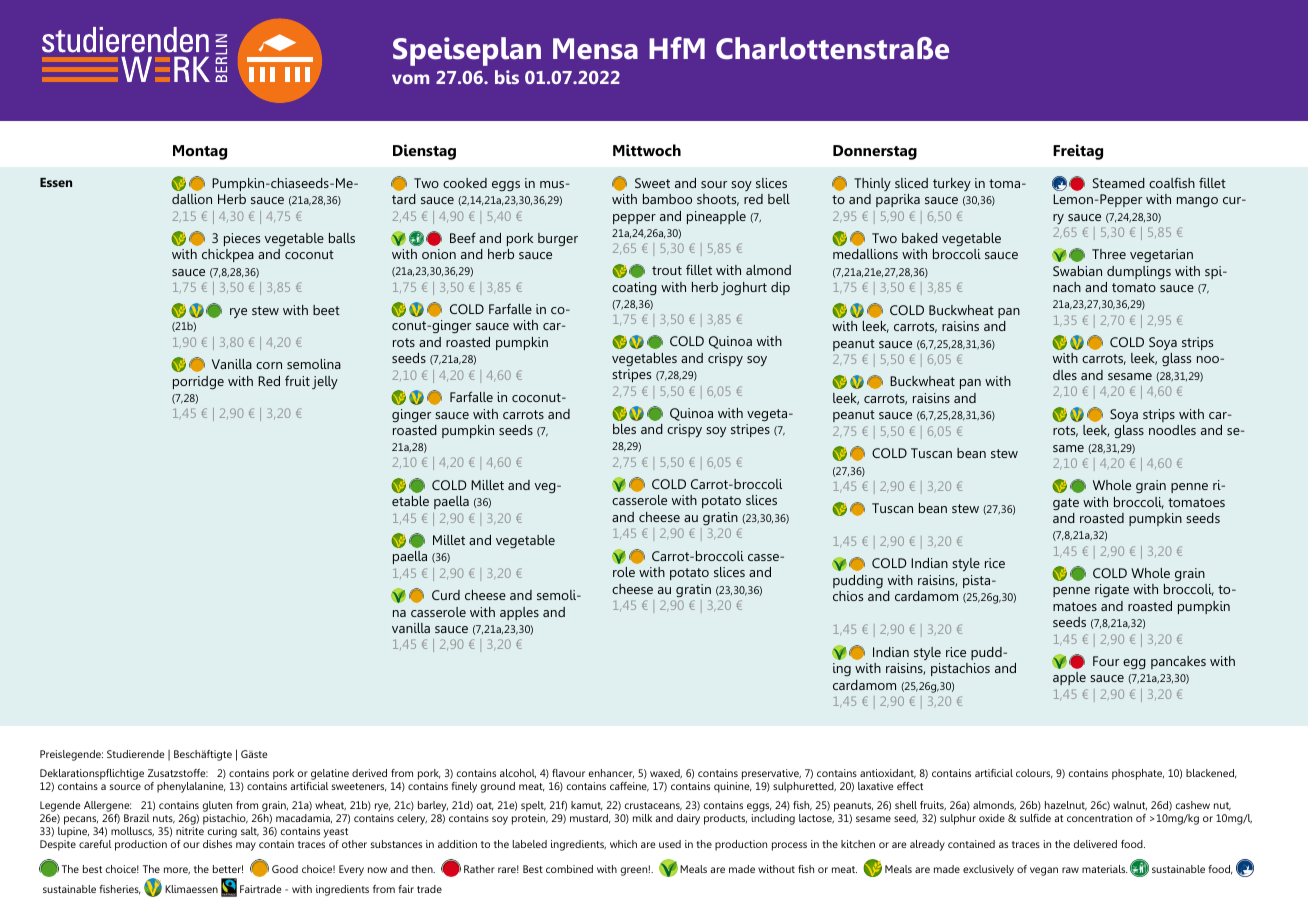 This document has height=924, width=1308. I want to click on Curd, so click(446, 595).
